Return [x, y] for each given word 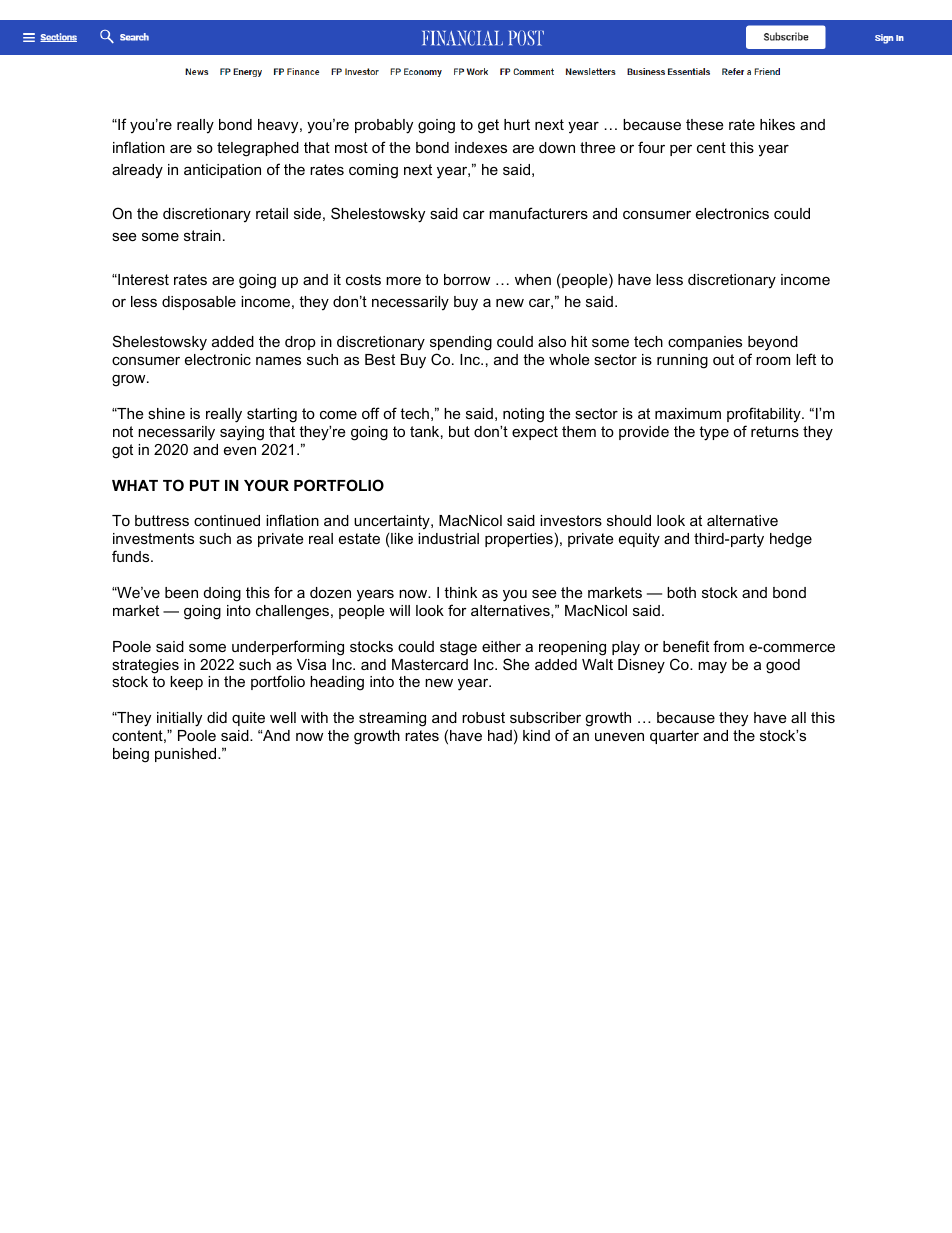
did [217, 717]
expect [535, 433]
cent [711, 147]
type [714, 433]
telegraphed [258, 149]
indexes [481, 147]
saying [242, 433]
